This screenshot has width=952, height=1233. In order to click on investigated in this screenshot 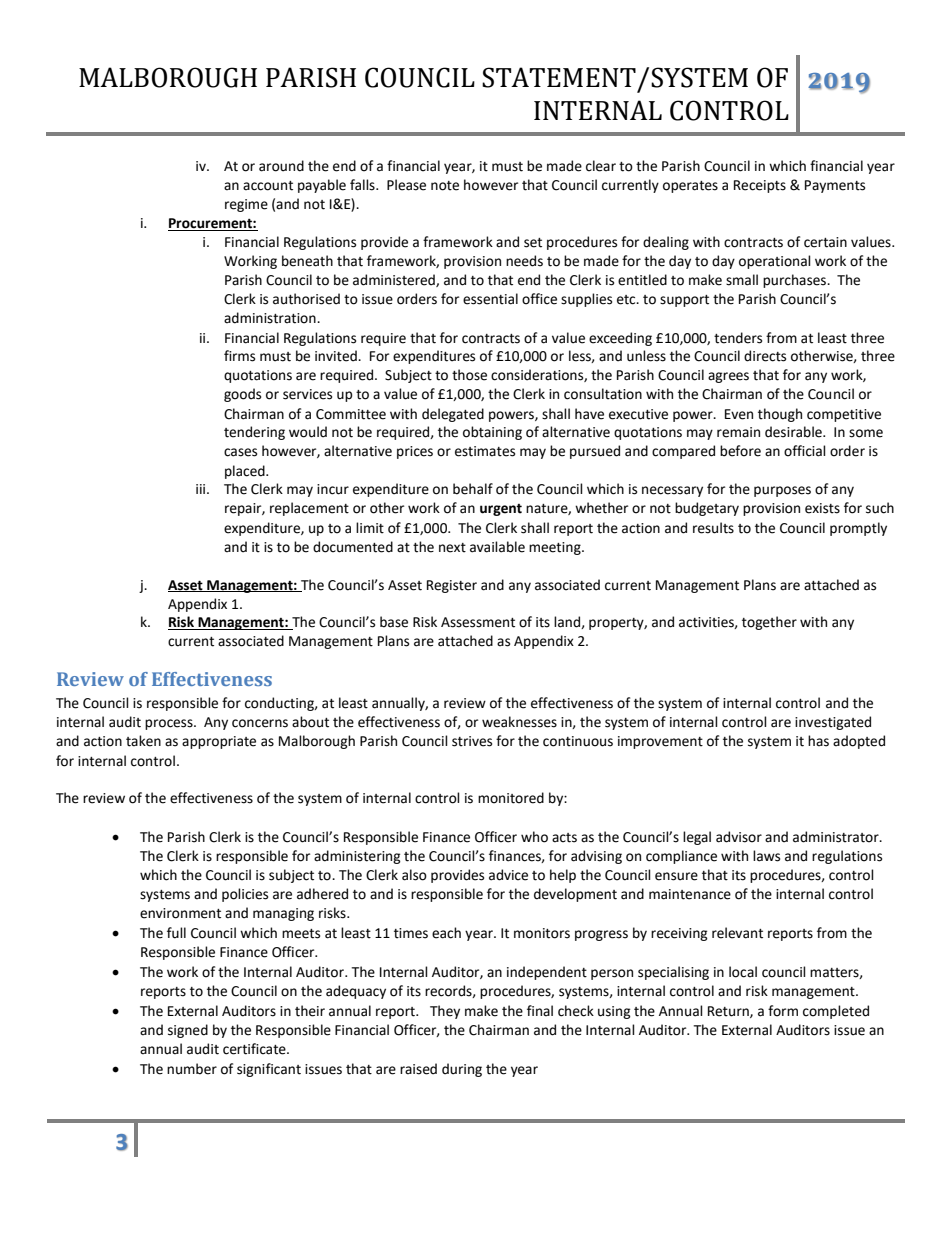, I will do `click(833, 723)`.
